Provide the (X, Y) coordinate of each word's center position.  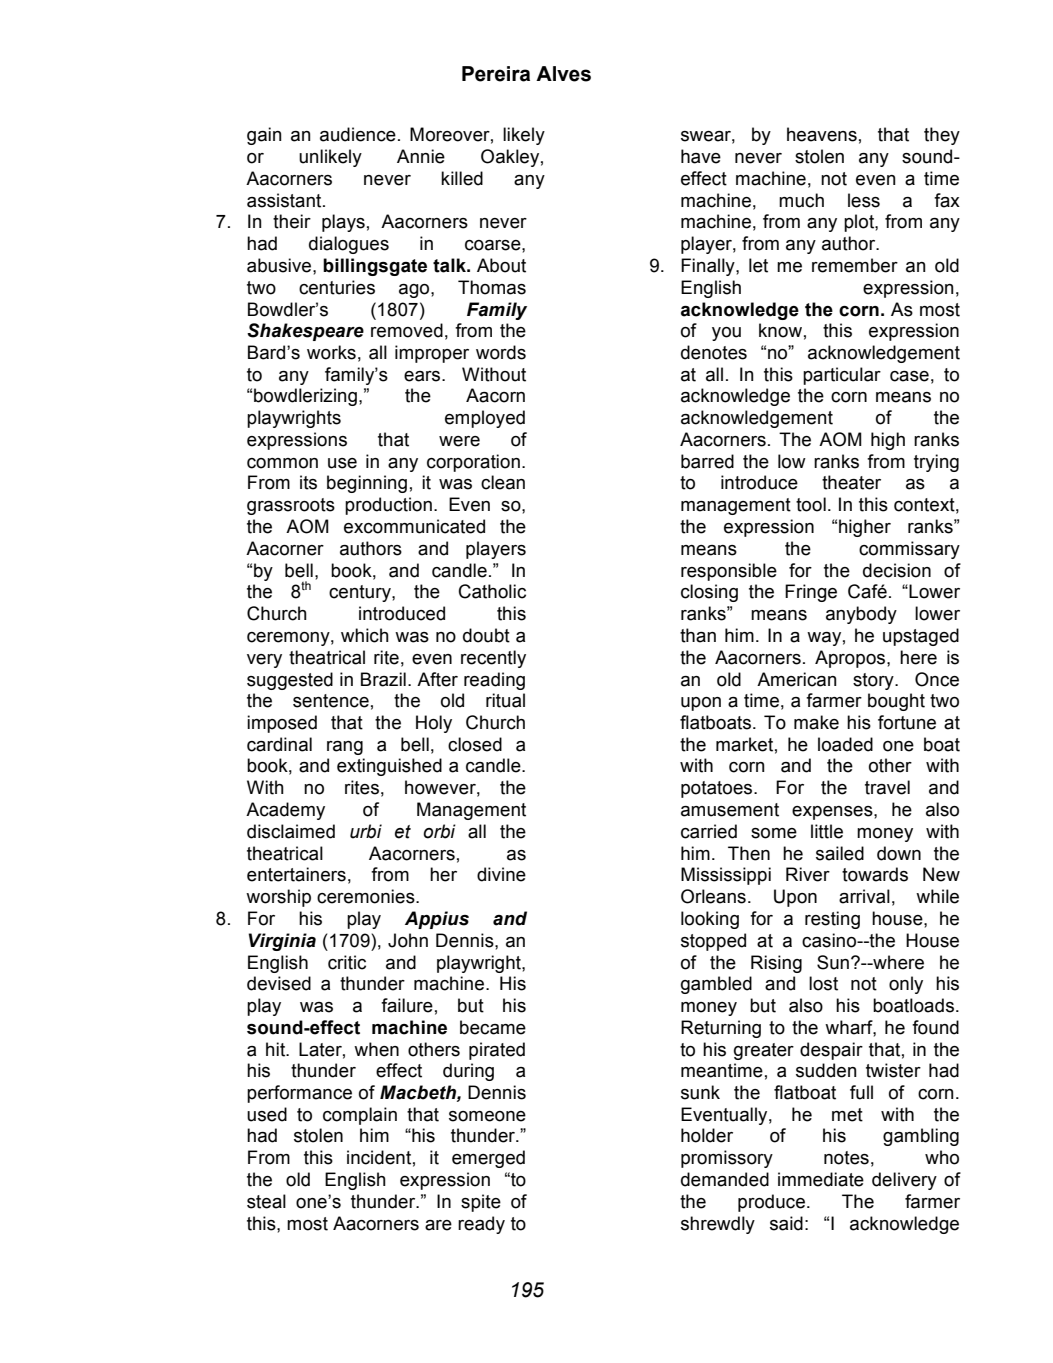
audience (358, 134)
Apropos (851, 659)
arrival (864, 896)
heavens (822, 134)
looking (710, 920)
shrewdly (718, 1225)
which (365, 635)
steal (266, 1201)
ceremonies (367, 896)
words (501, 352)
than (698, 635)
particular (842, 376)
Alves (563, 74)
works (331, 352)
